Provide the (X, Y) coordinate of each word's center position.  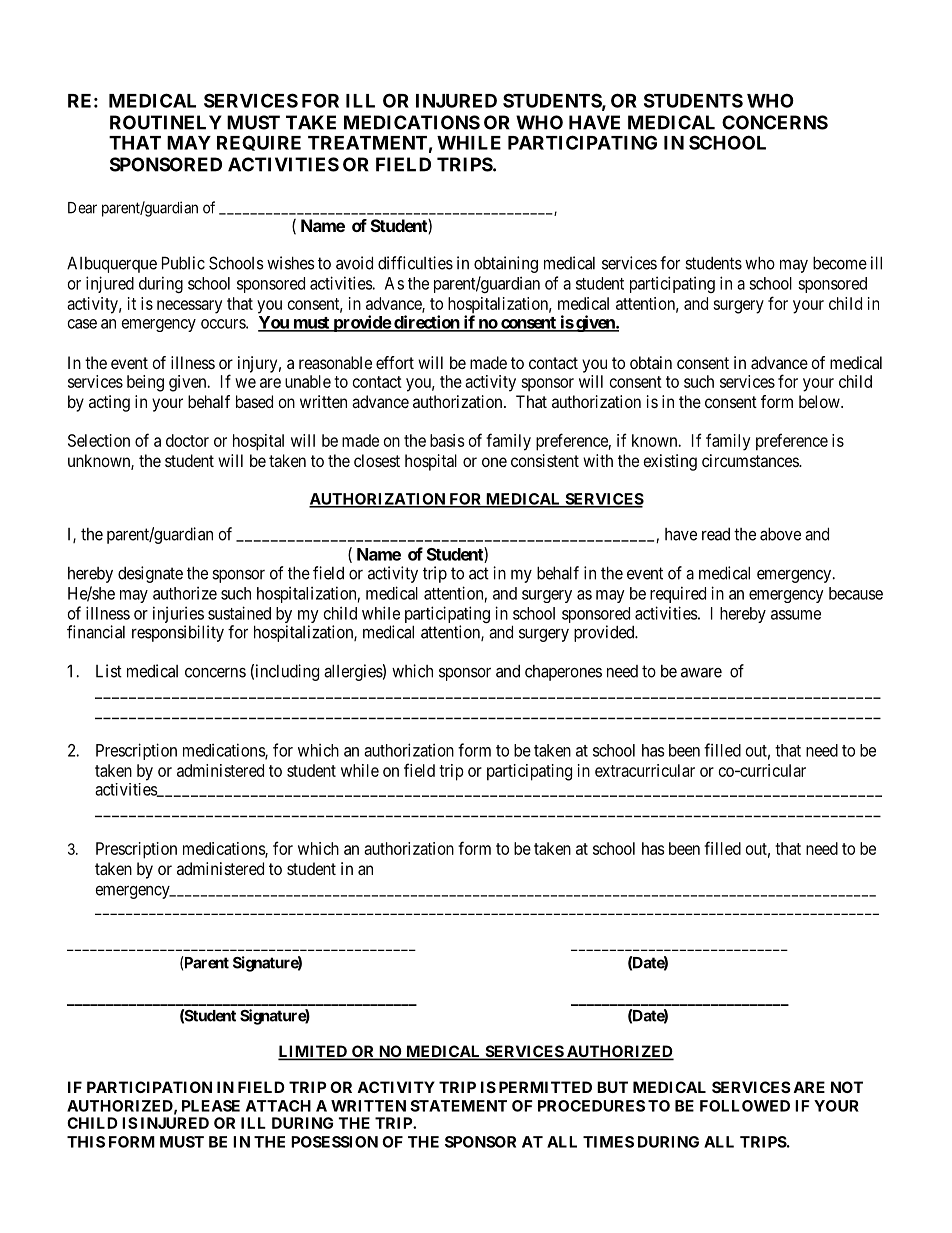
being (145, 383)
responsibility (178, 633)
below (820, 401)
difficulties (415, 263)
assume (796, 615)
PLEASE (211, 1106)
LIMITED (314, 1052)
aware (701, 673)
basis (447, 440)
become (840, 263)
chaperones (563, 673)
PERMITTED (545, 1087)
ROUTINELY (166, 122)
